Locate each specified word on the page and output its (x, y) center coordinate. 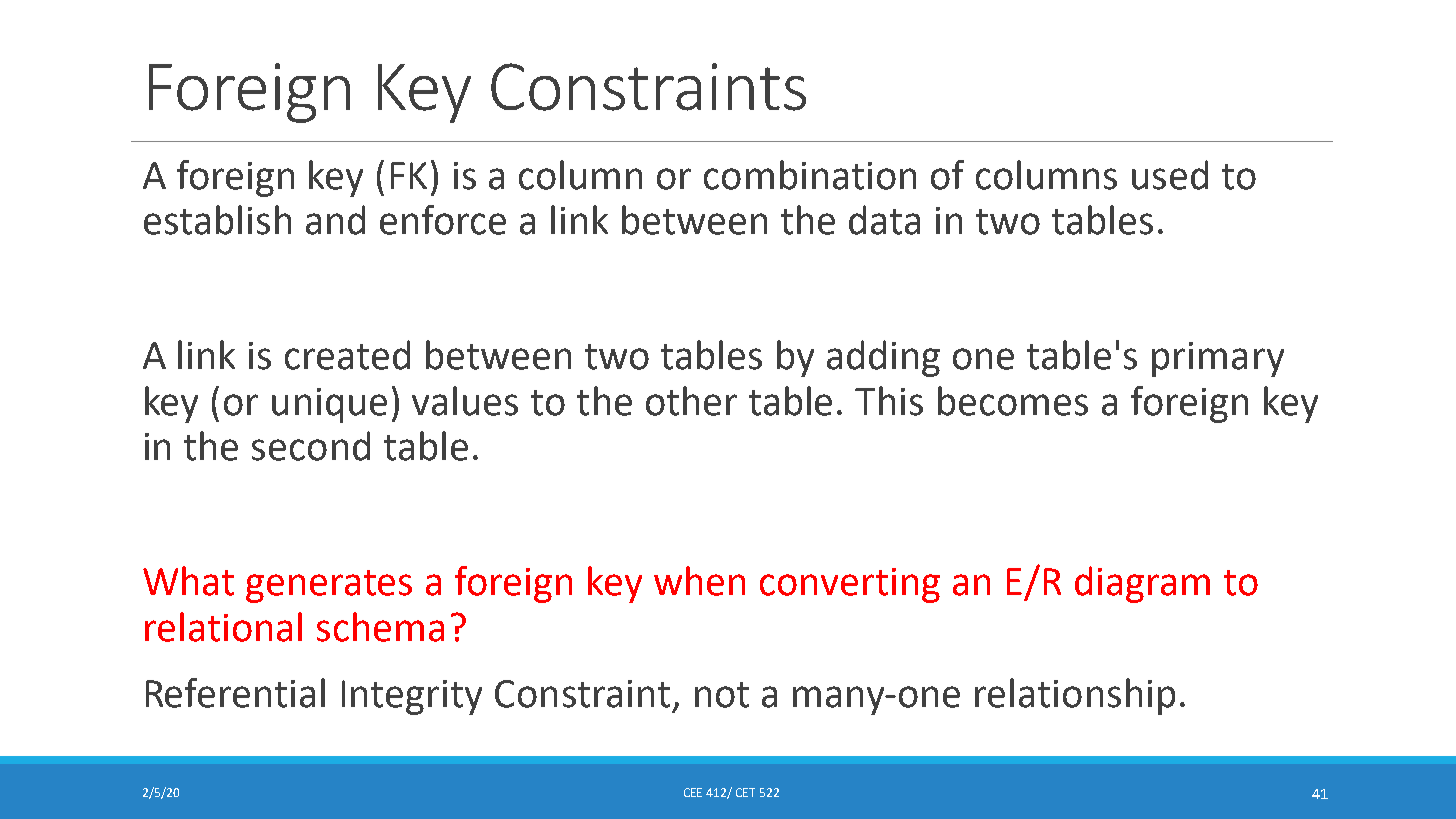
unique (329, 405)
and (335, 220)
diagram (1142, 584)
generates (329, 586)
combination (810, 175)
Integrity (412, 697)
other (691, 401)
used (1170, 175)
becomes (1013, 401)
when (699, 581)
